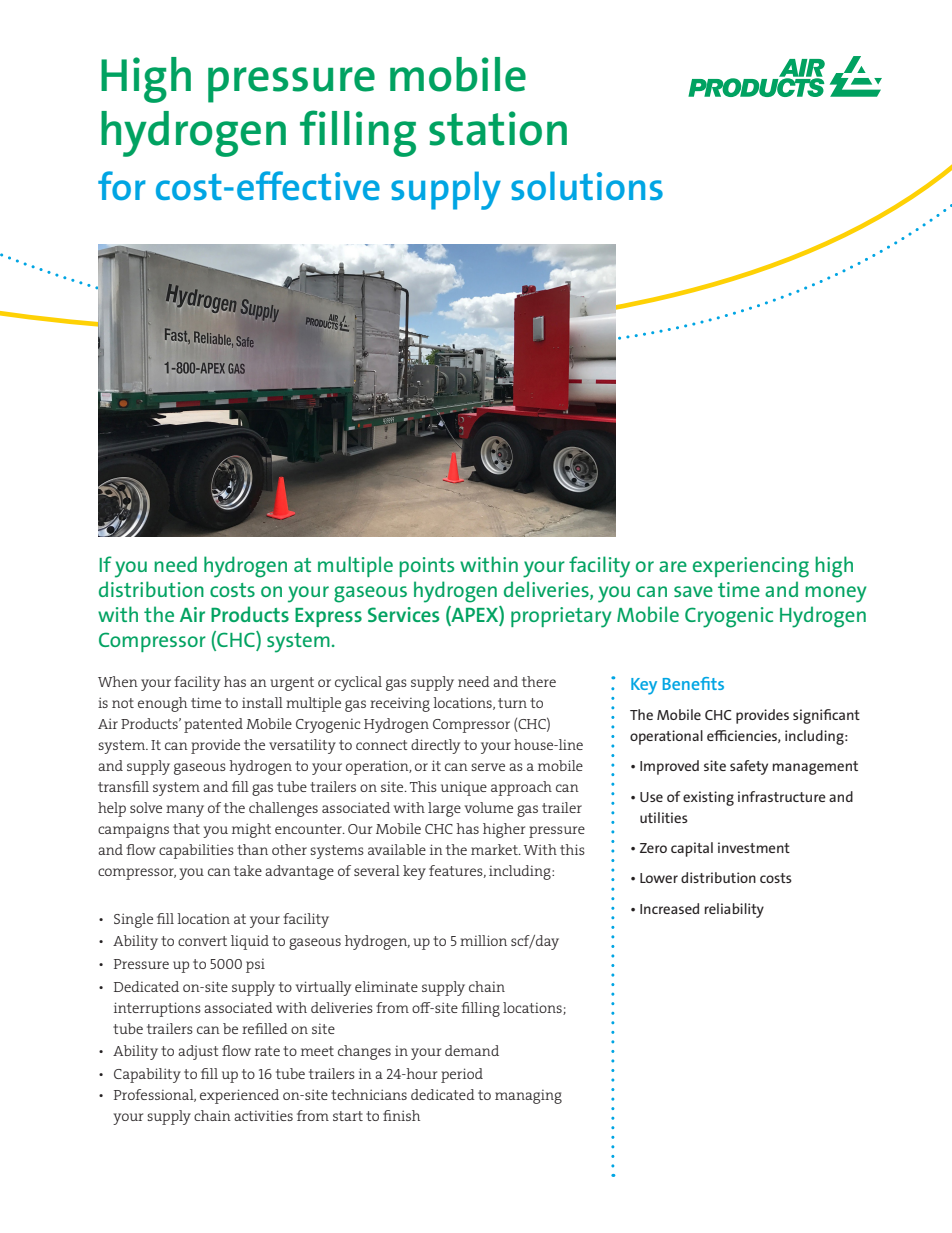 The height and width of the image is (1233, 952). What do you see at coordinates (587, 186) in the image?
I see `solutions` at bounding box center [587, 186].
